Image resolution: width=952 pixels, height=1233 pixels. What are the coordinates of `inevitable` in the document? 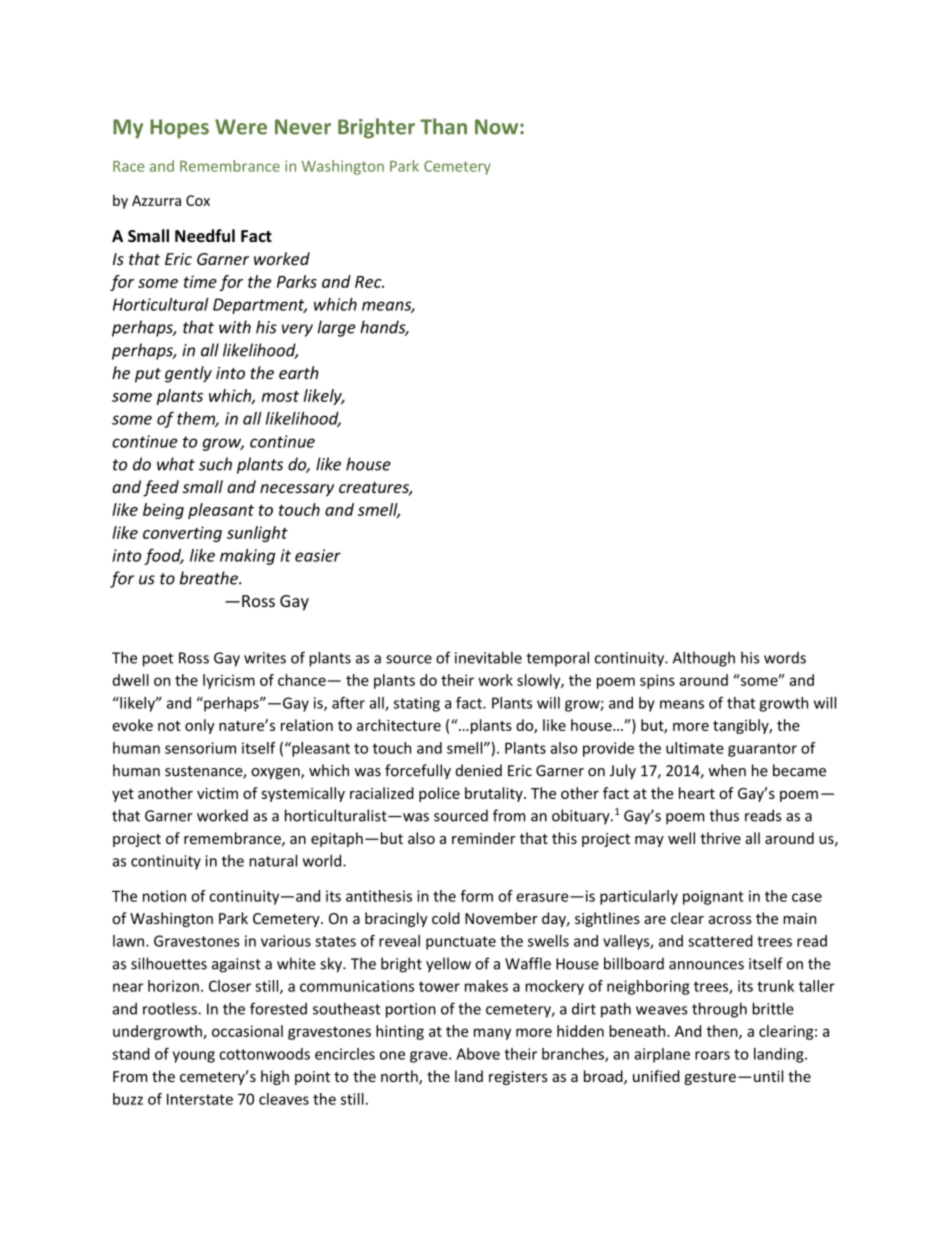 It's located at (488, 657).
